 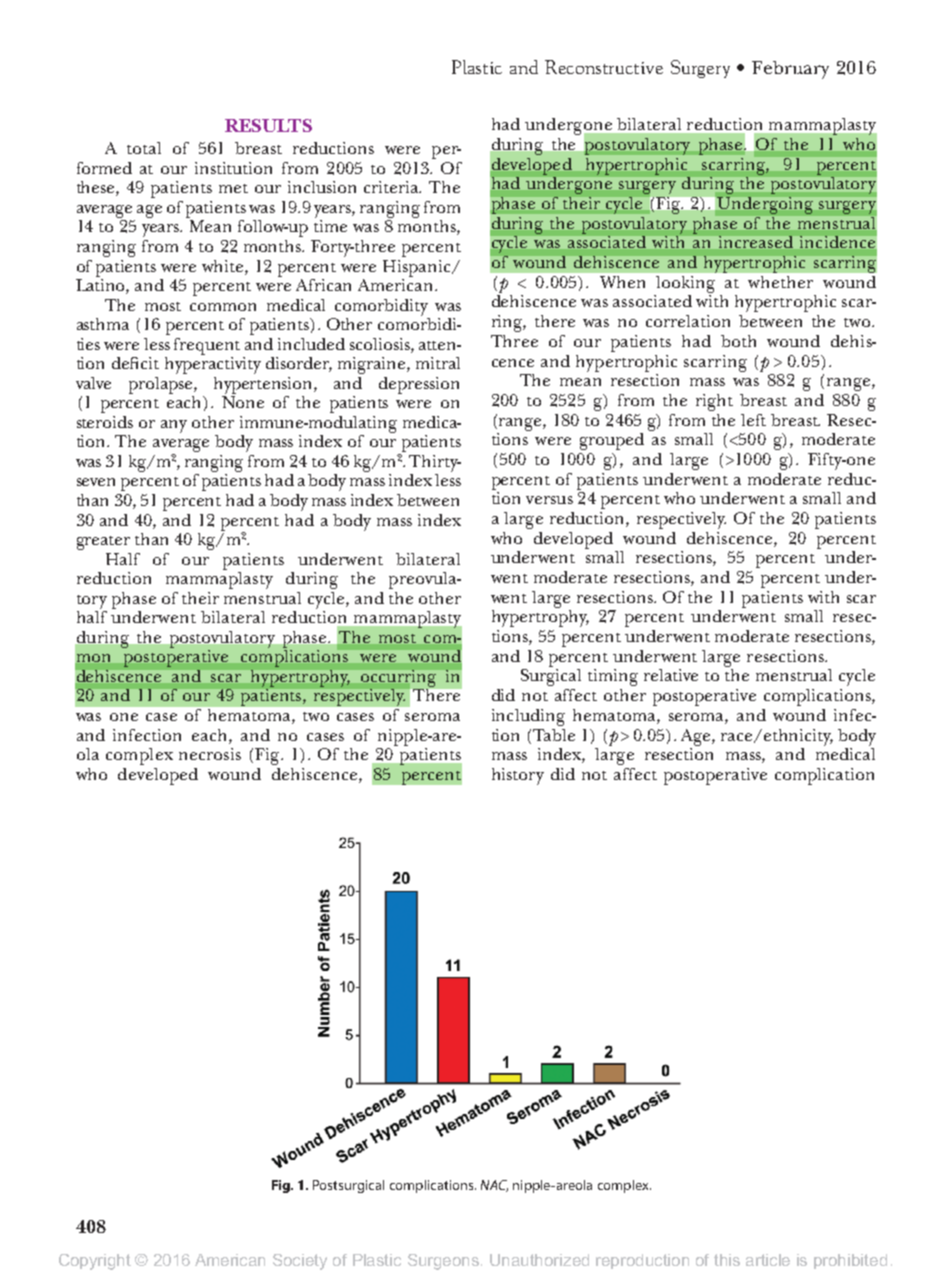 I want to click on Surgeons, so click(x=445, y=1262).
